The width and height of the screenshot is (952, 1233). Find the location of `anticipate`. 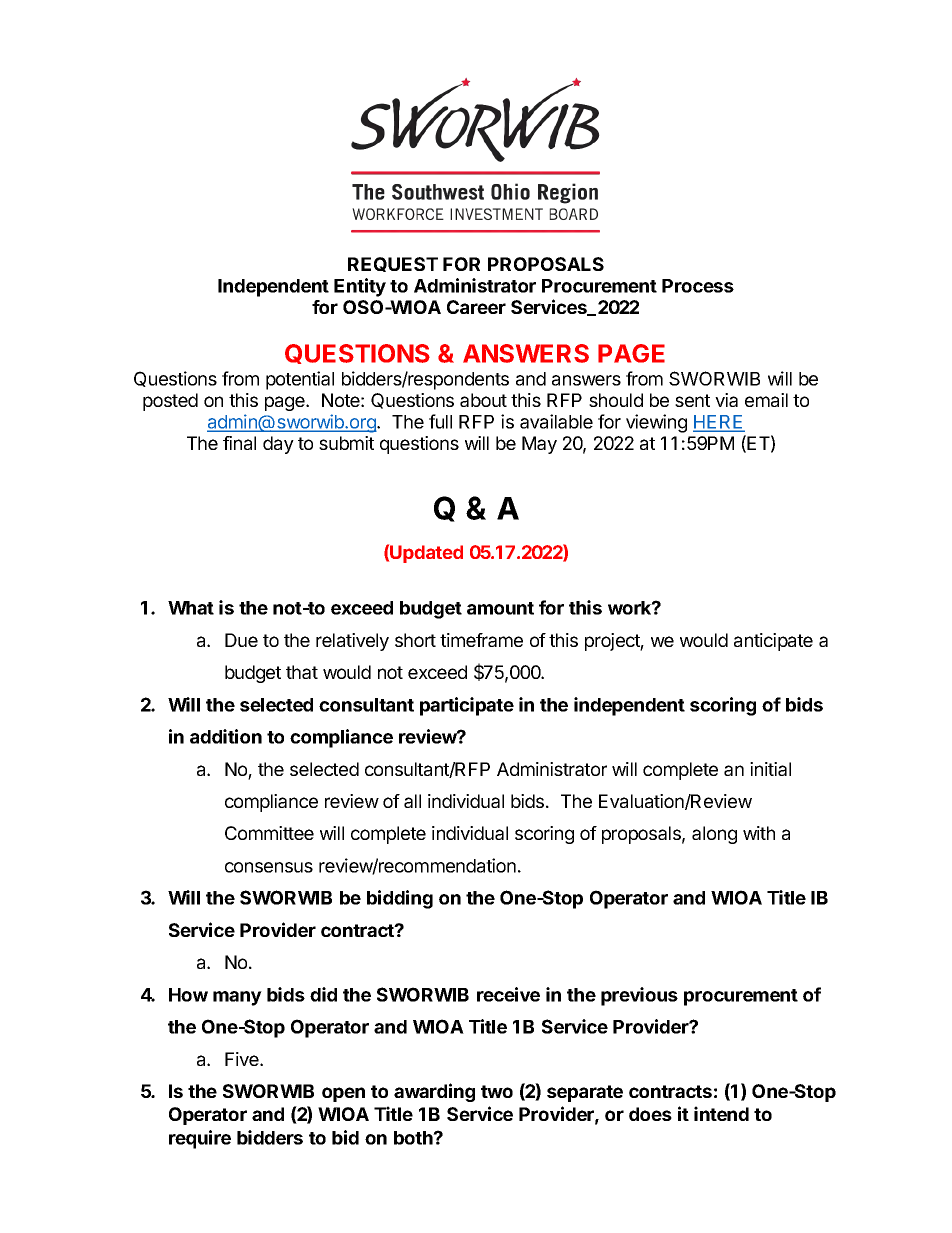

anticipate is located at coordinates (773, 642).
